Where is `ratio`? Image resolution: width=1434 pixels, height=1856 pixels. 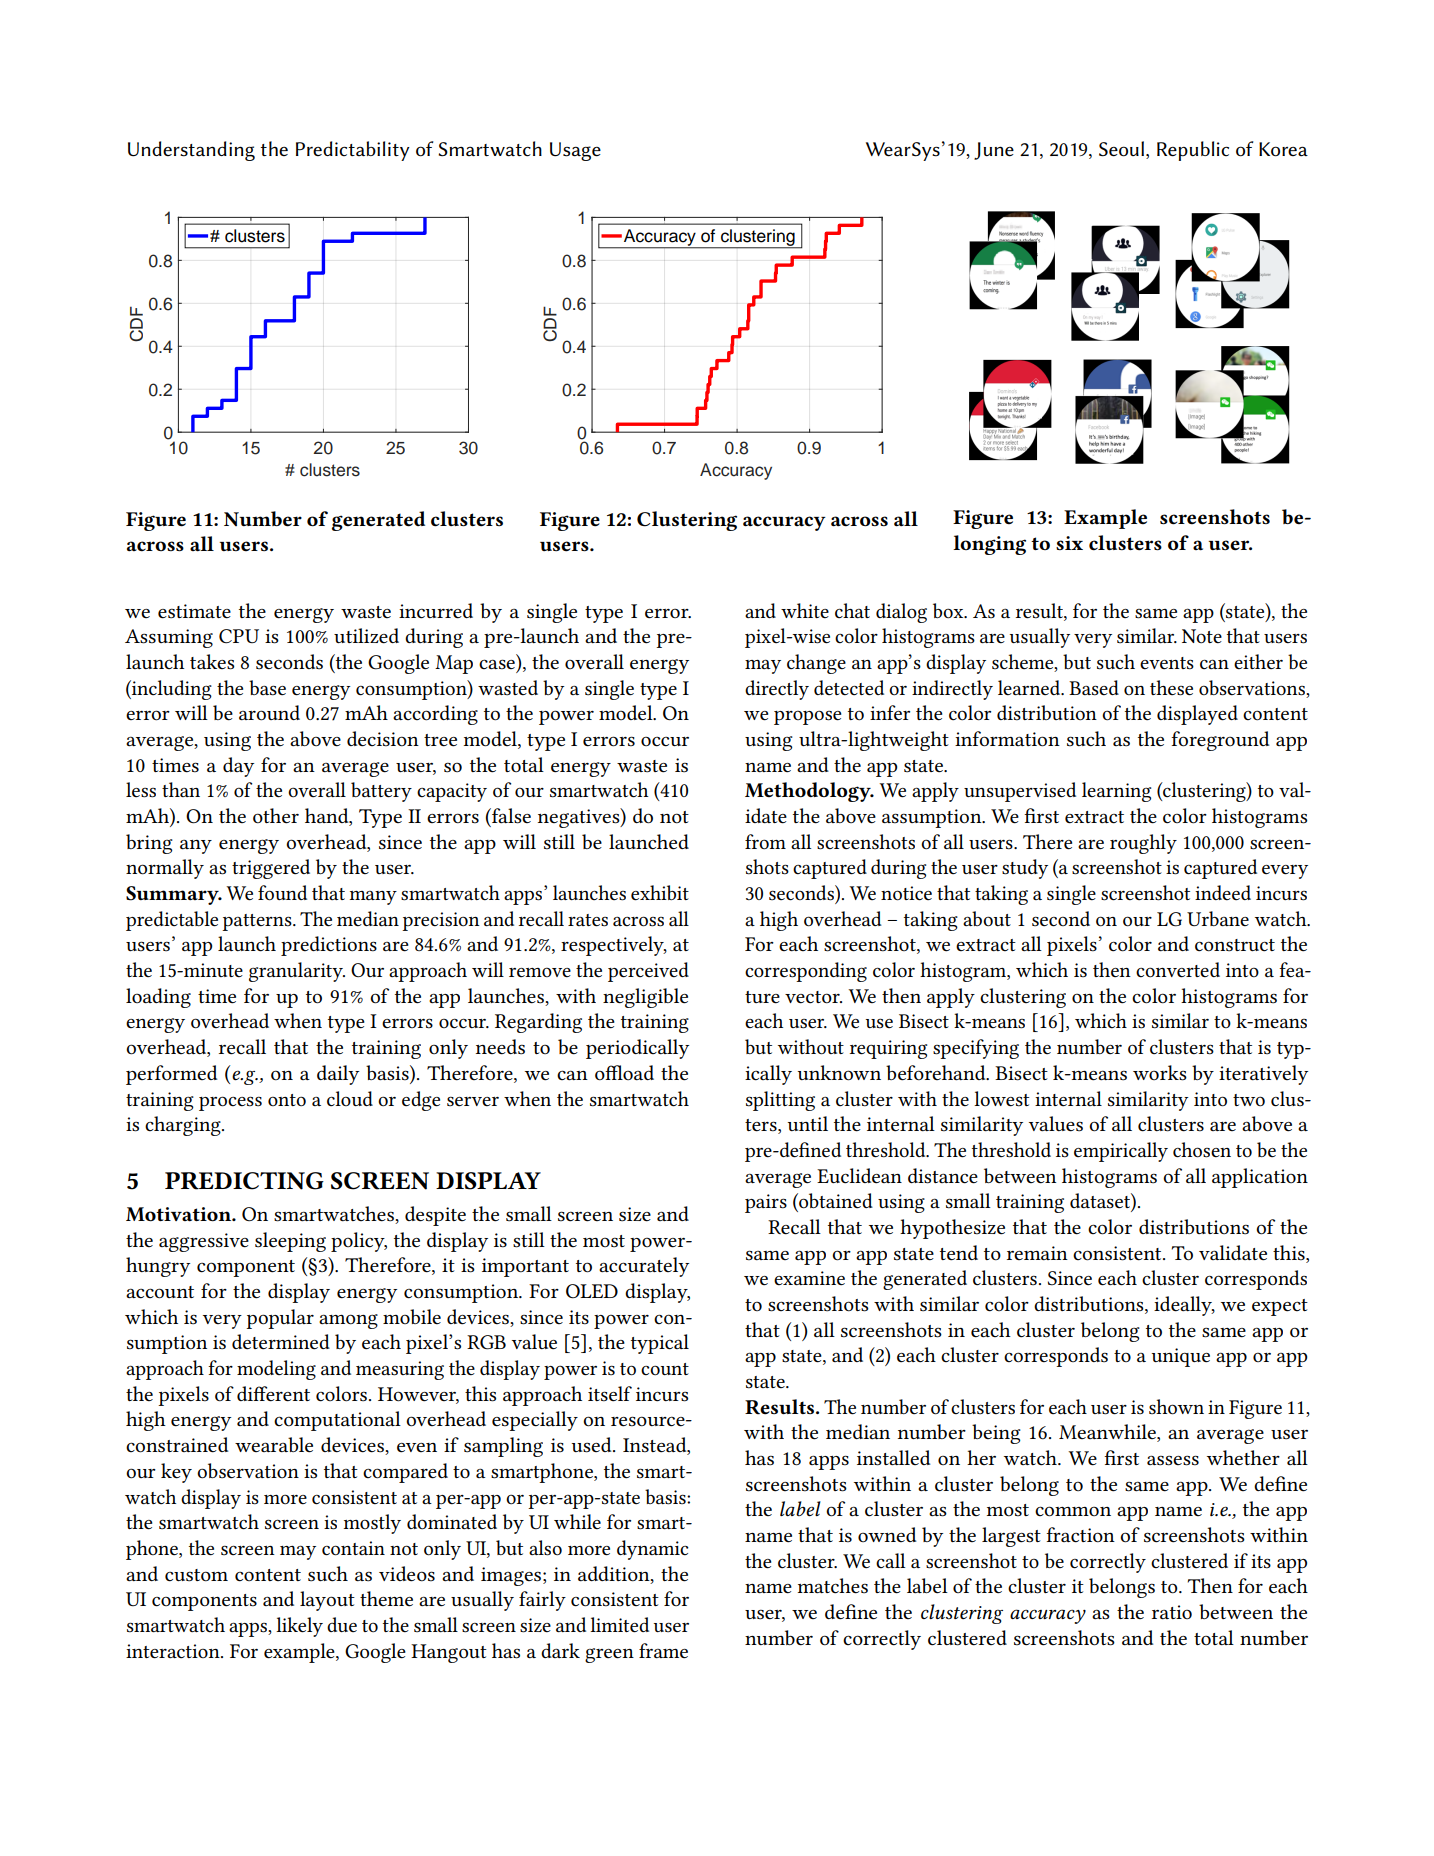
ratio is located at coordinates (1172, 1612).
